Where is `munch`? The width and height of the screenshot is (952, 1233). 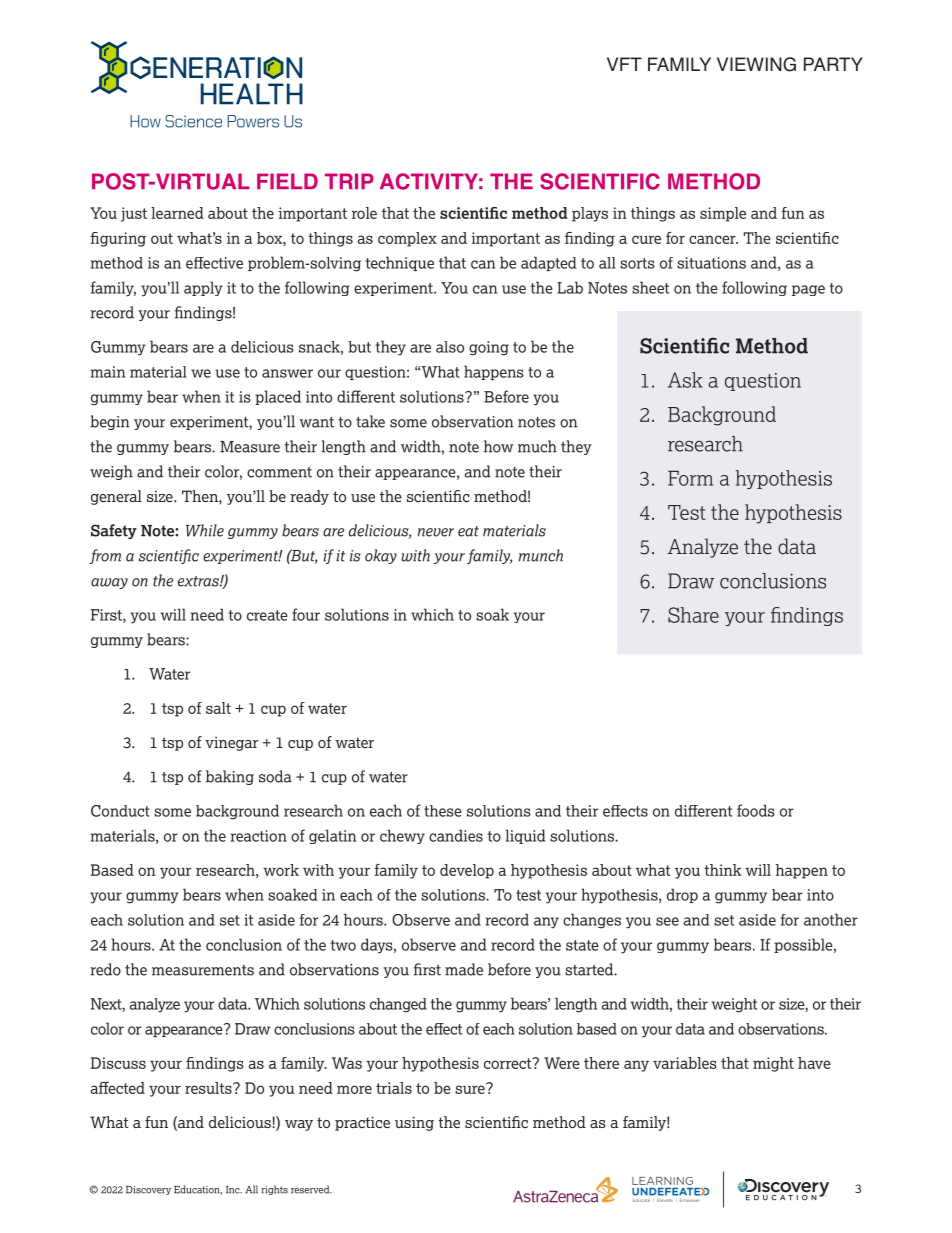
munch is located at coordinates (541, 555).
